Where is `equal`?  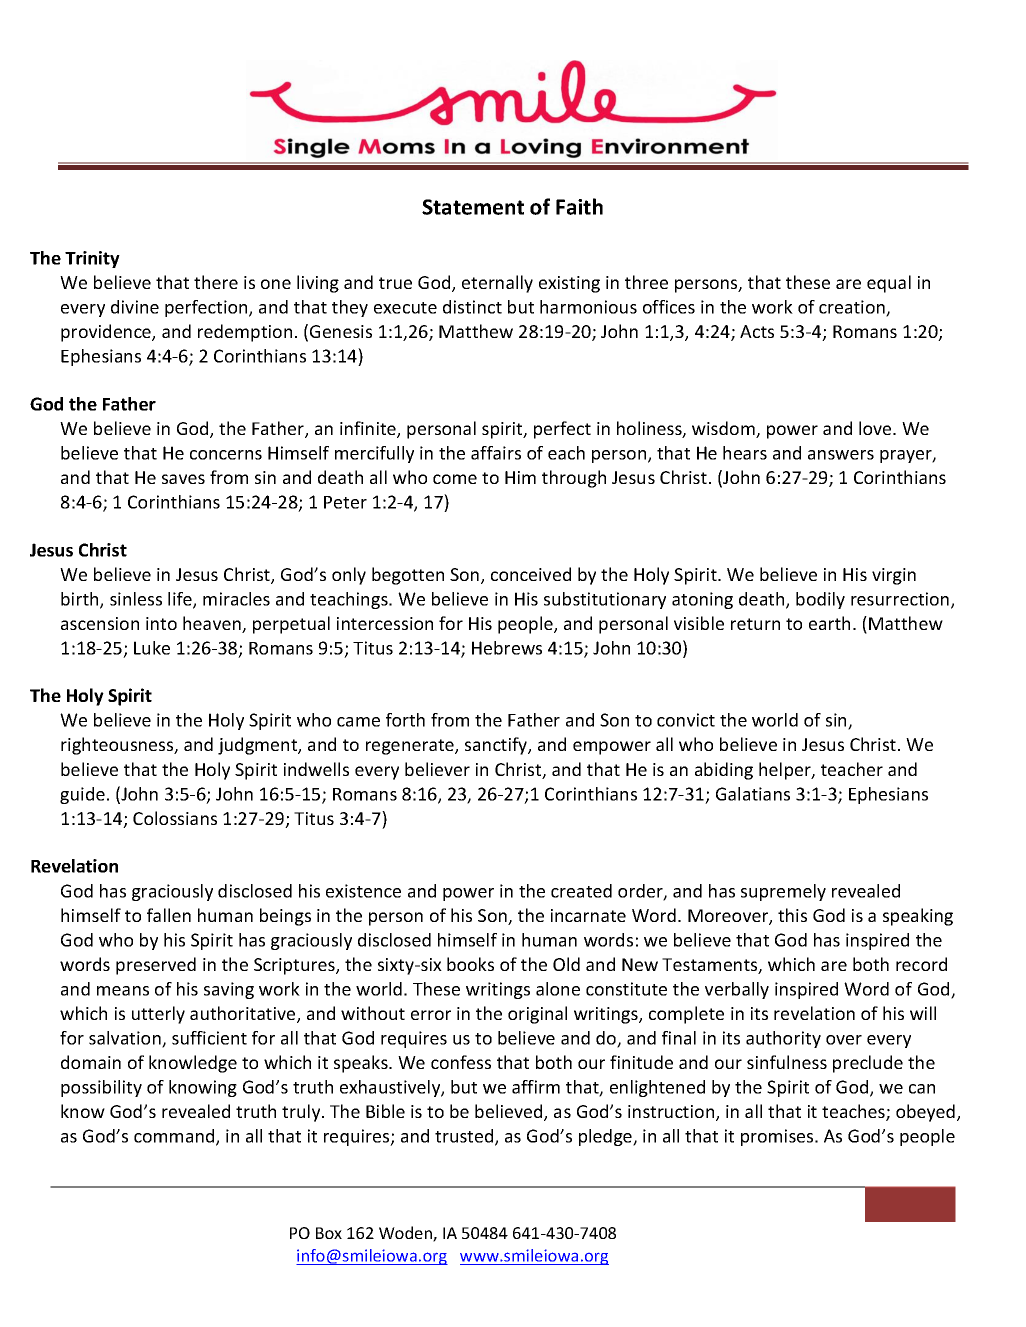
equal is located at coordinates (889, 284).
